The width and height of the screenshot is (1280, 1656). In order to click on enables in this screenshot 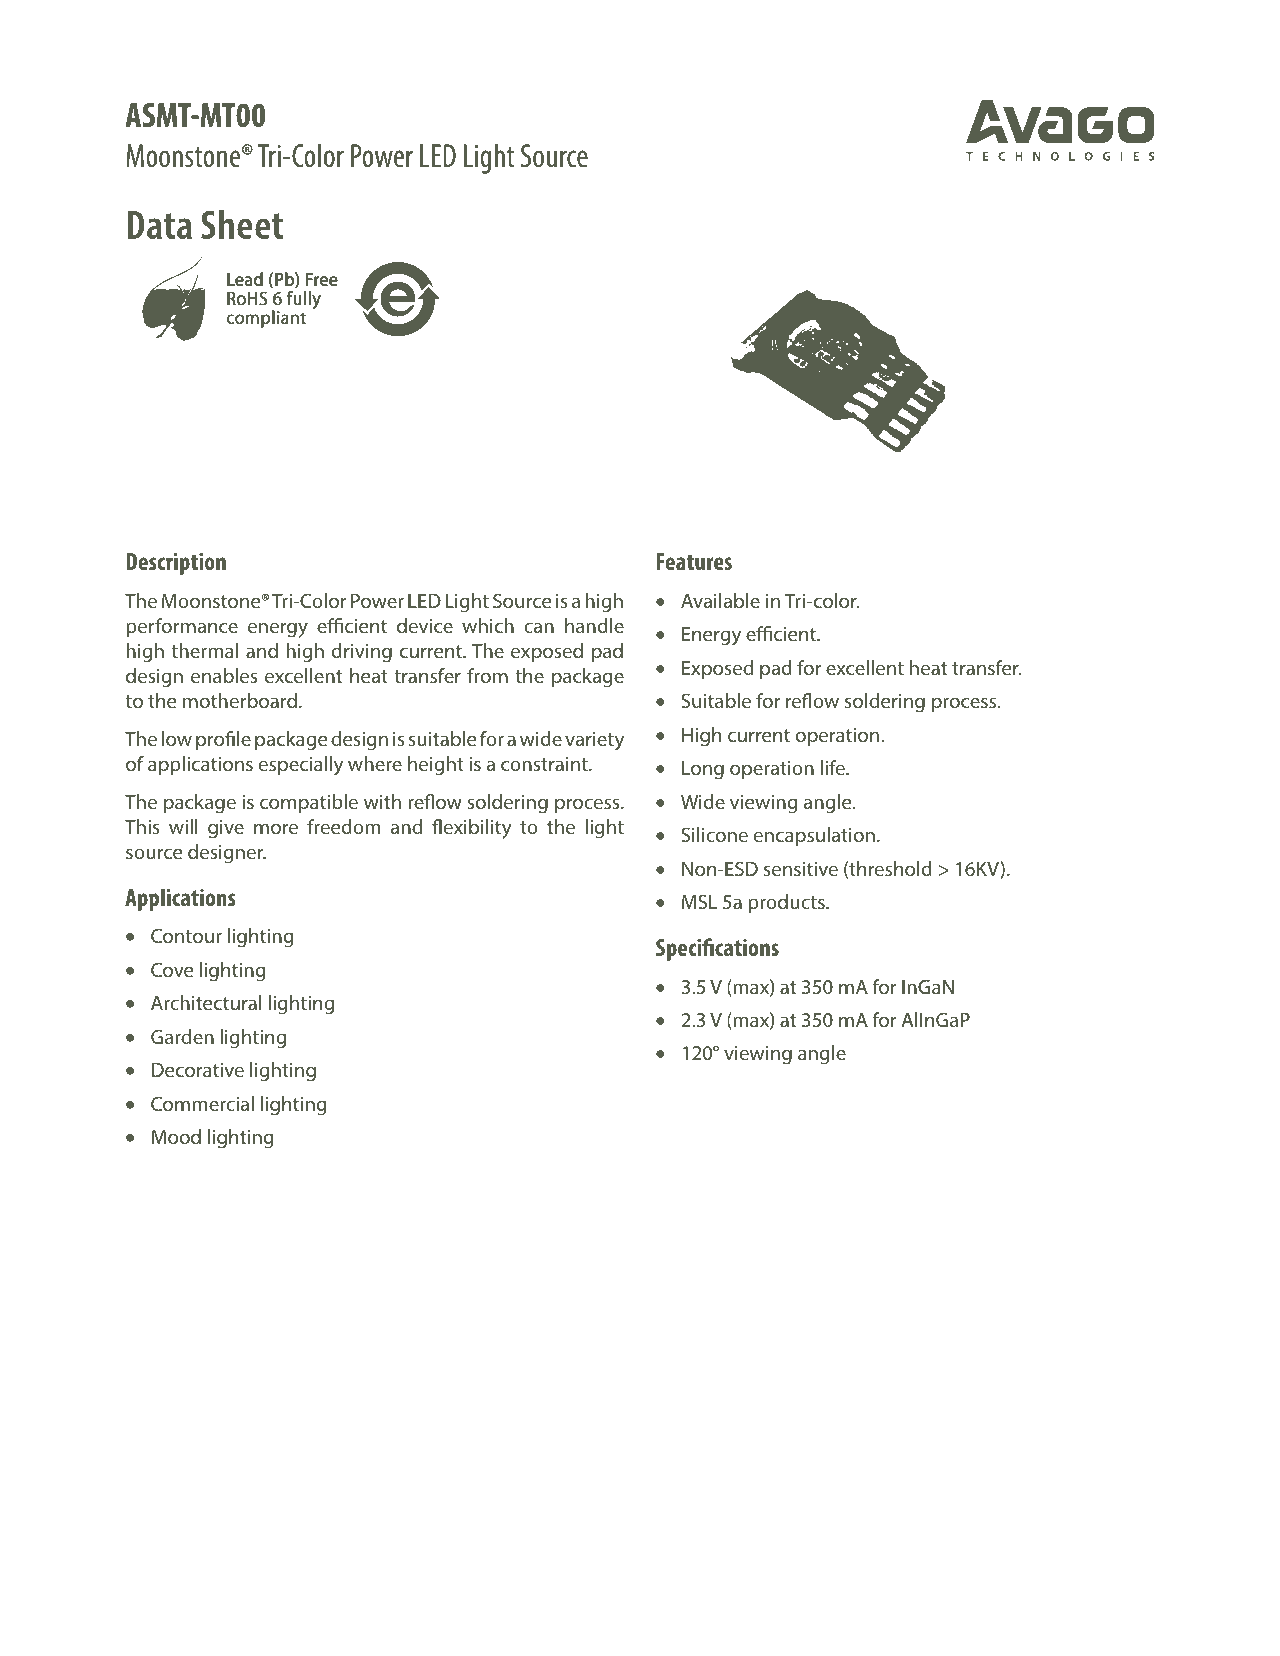, I will do `click(224, 675)`.
